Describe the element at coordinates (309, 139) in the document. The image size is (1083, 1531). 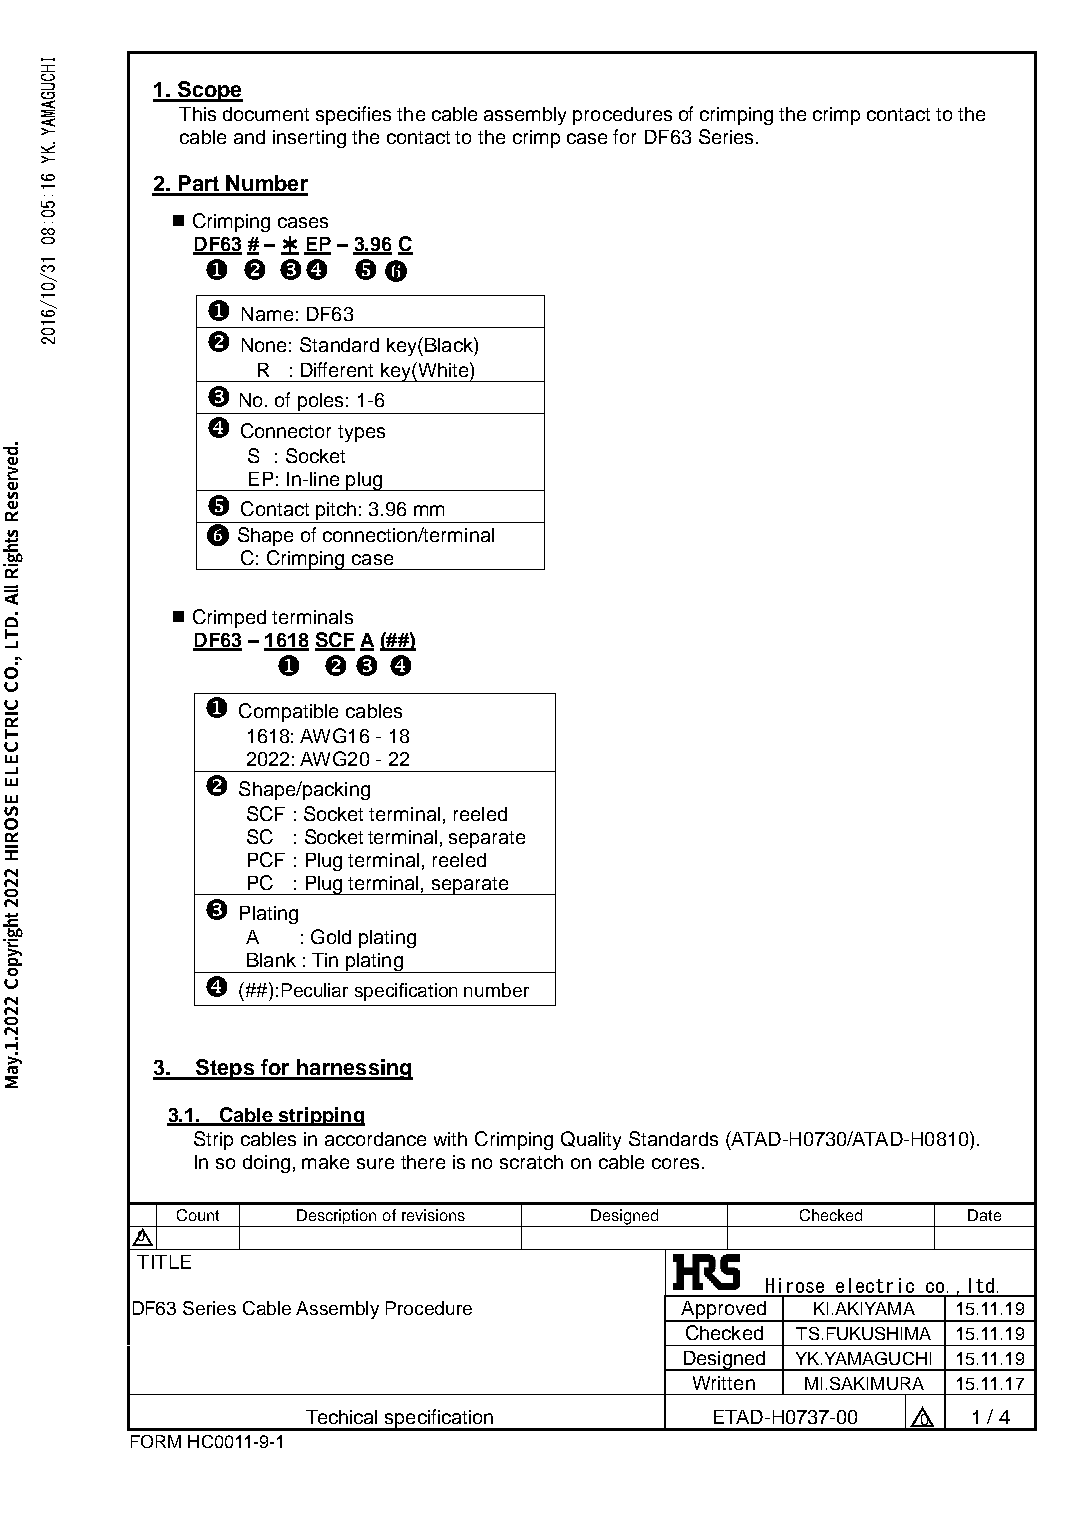
I see `inserting` at that location.
